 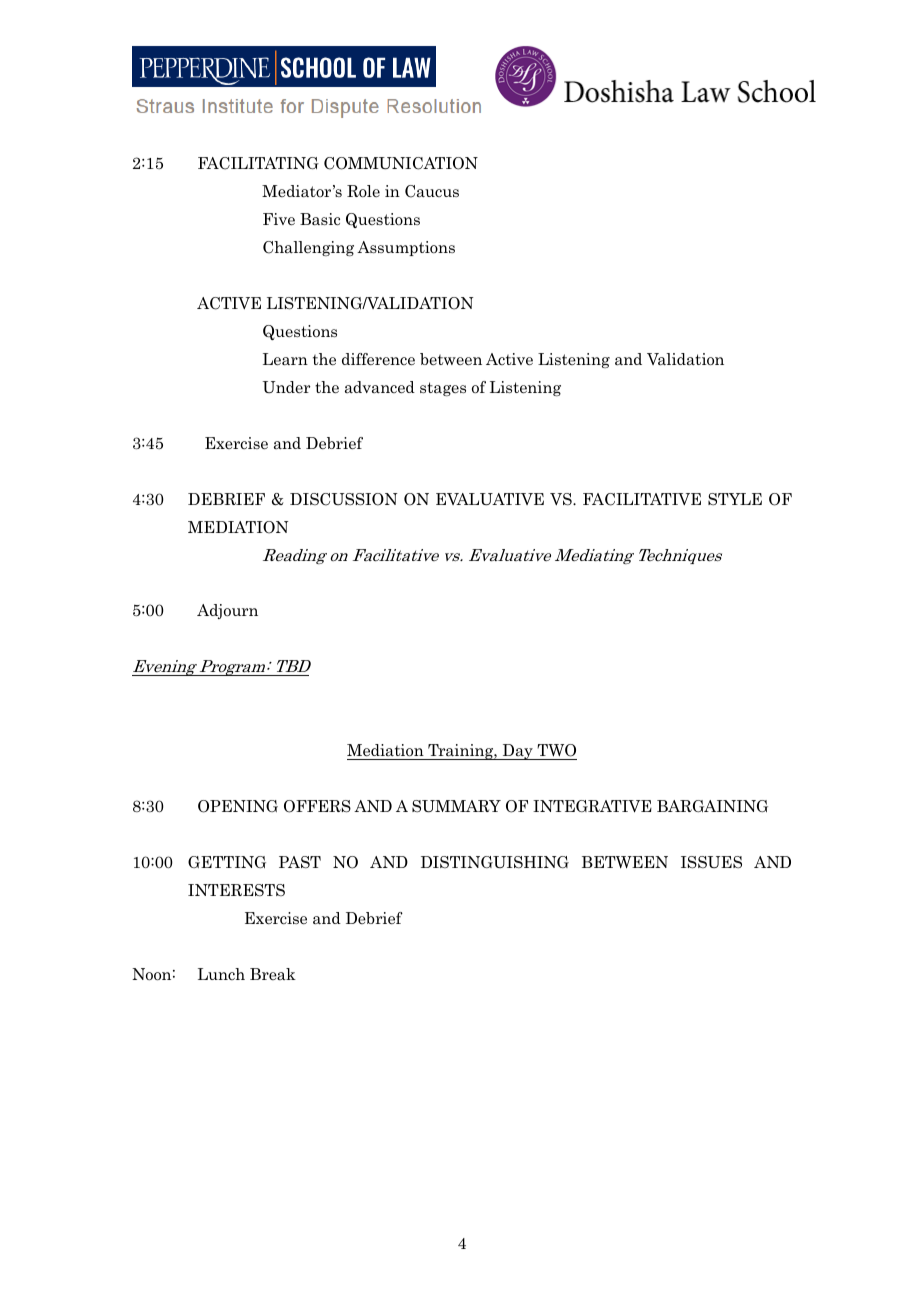 What do you see at coordinates (495, 862) in the screenshot?
I see `DISTINGUISHING` at bounding box center [495, 862].
